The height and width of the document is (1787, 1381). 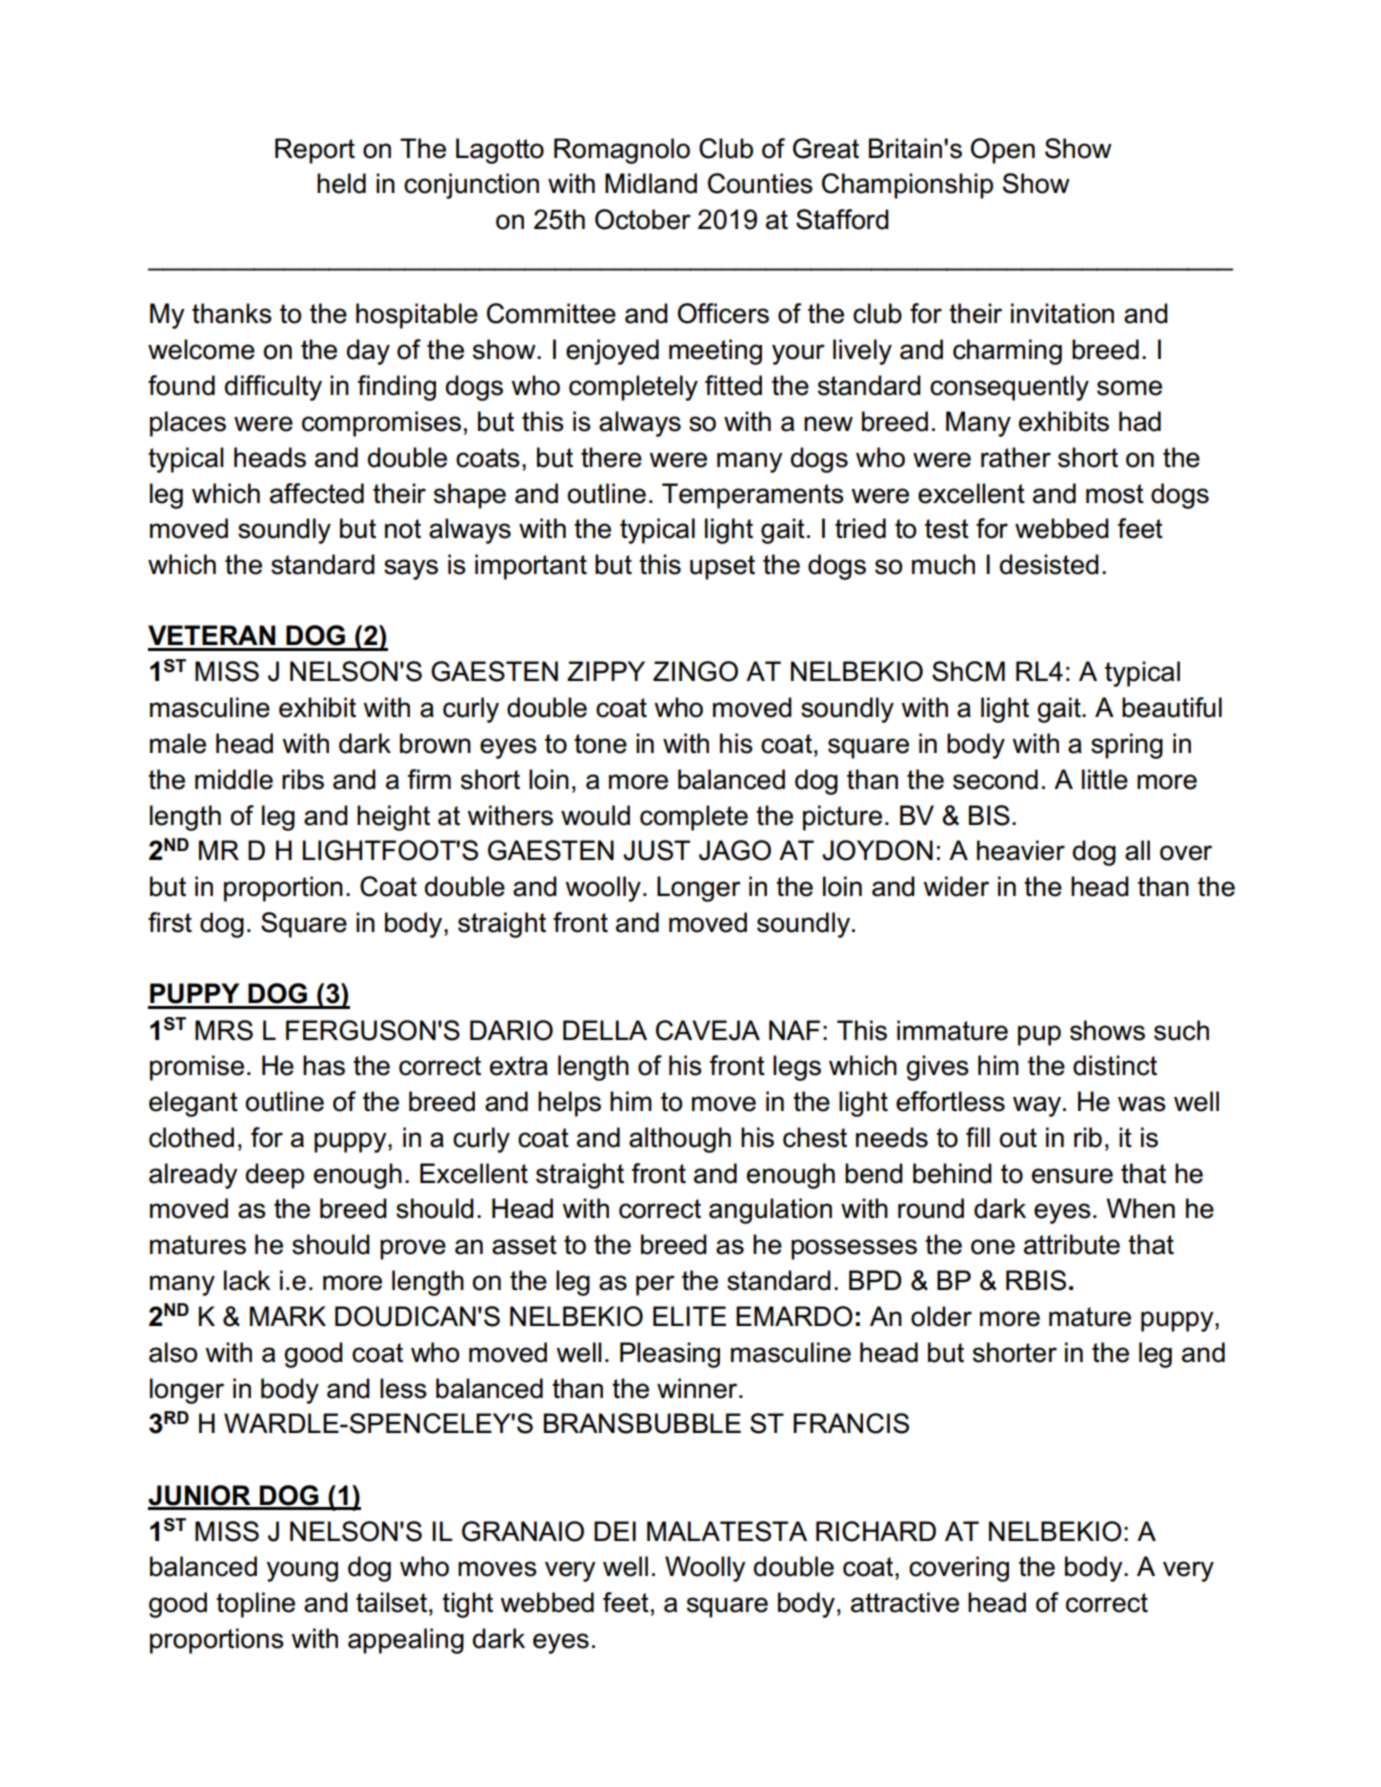 What do you see at coordinates (651, 183) in the document?
I see `Midland` at bounding box center [651, 183].
